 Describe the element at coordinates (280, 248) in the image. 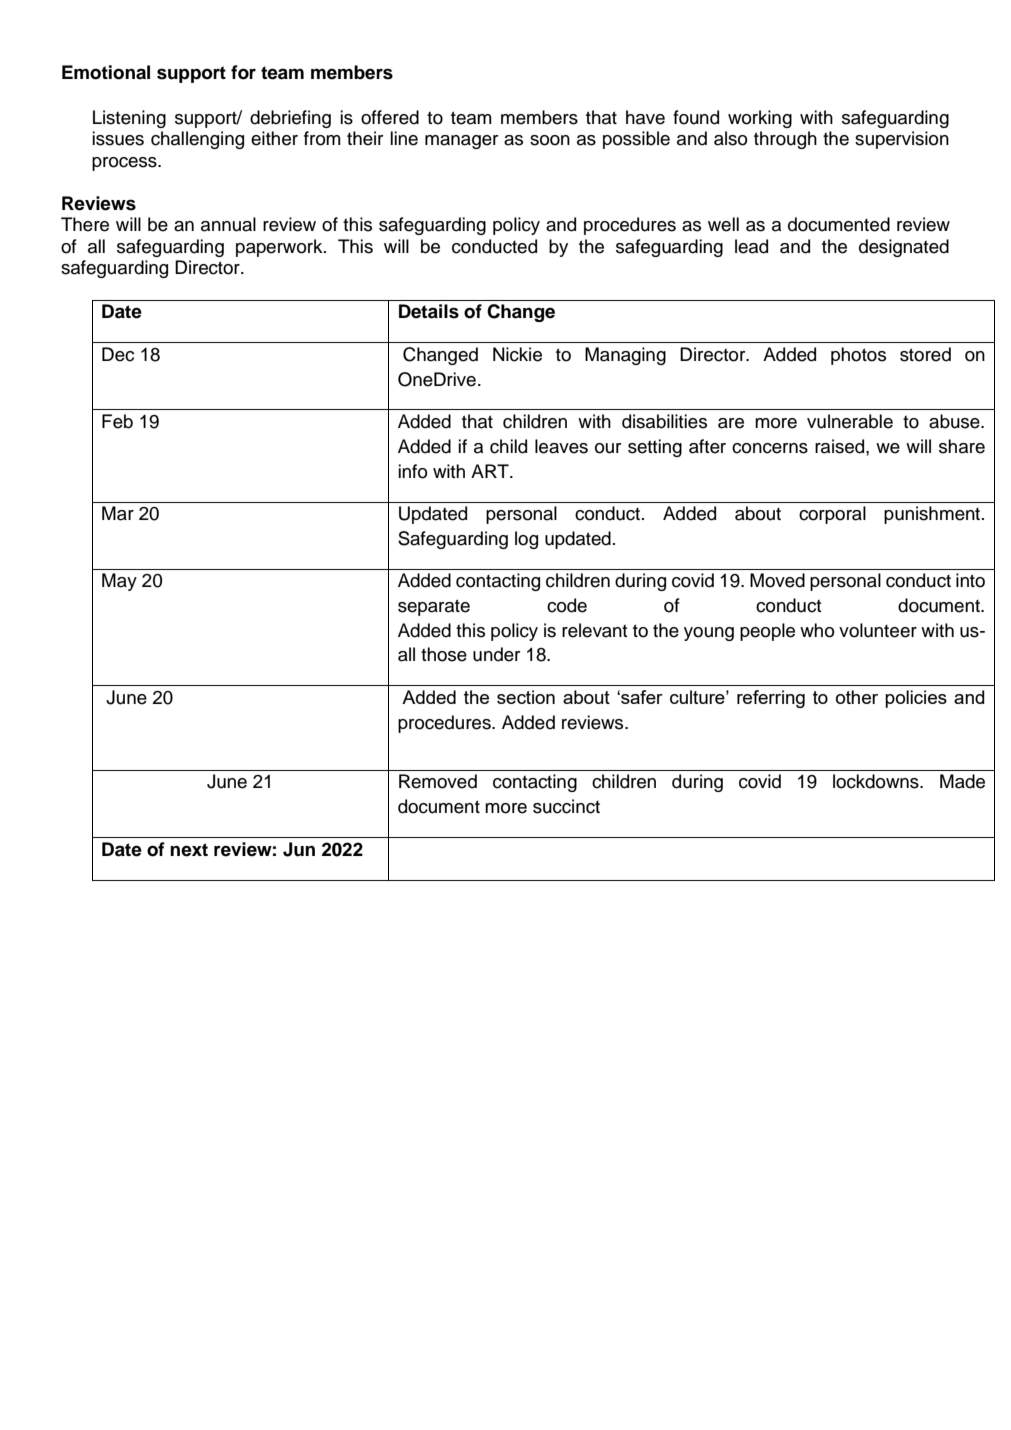

I see `paperwork` at that location.
